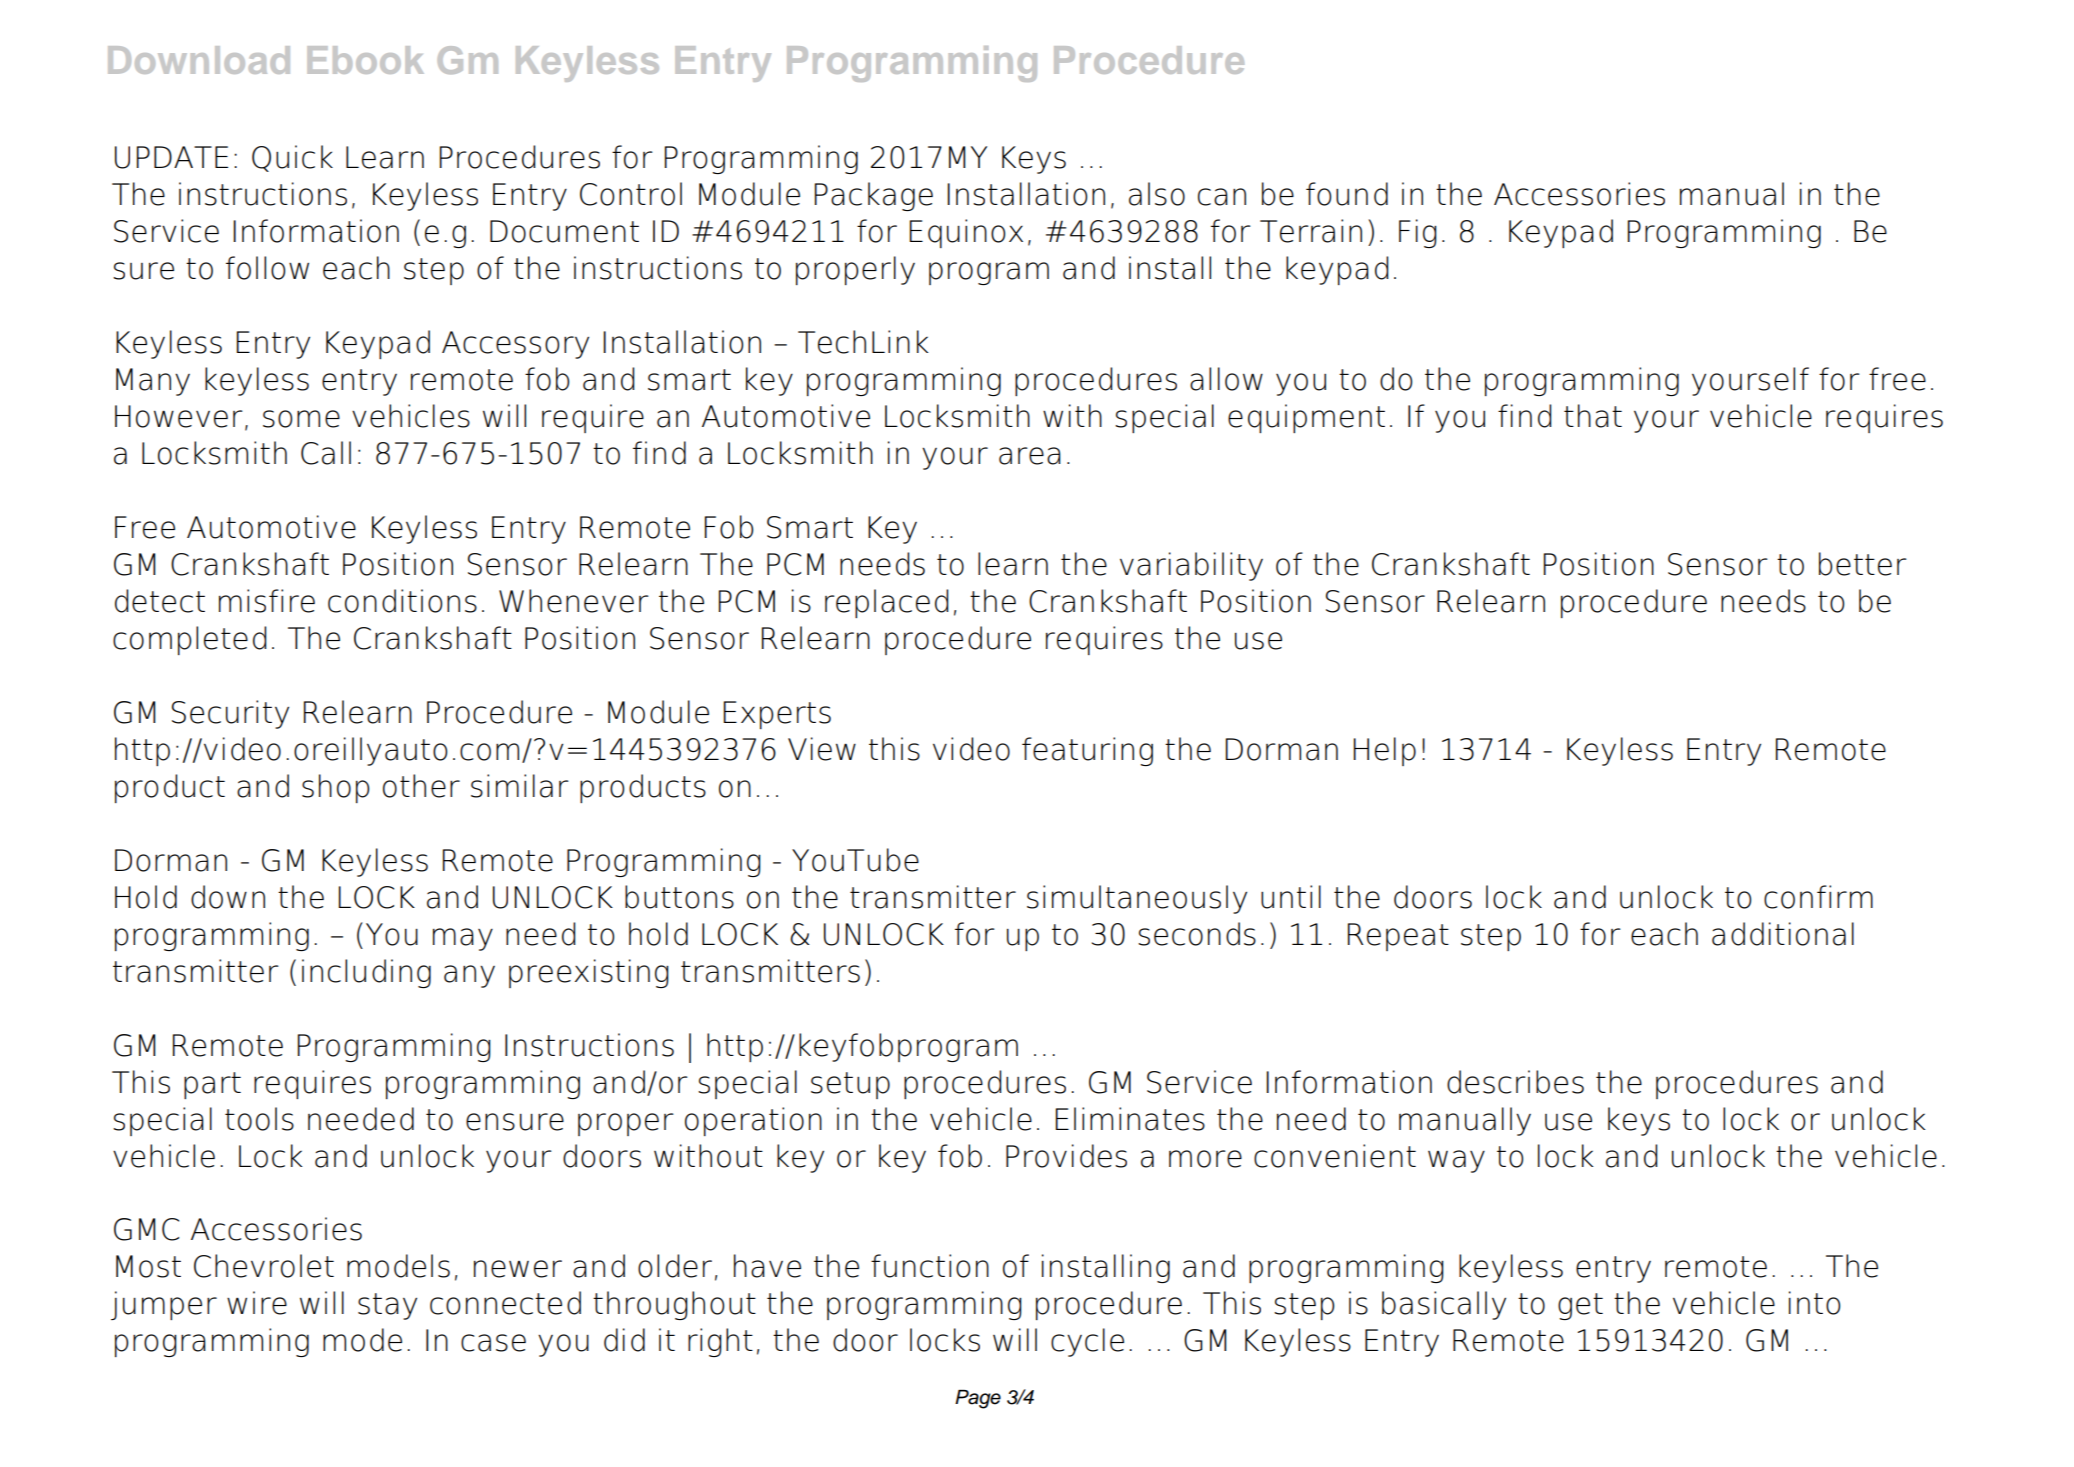 The width and height of the screenshot is (2074, 1467). I want to click on get, so click(1580, 1306).
